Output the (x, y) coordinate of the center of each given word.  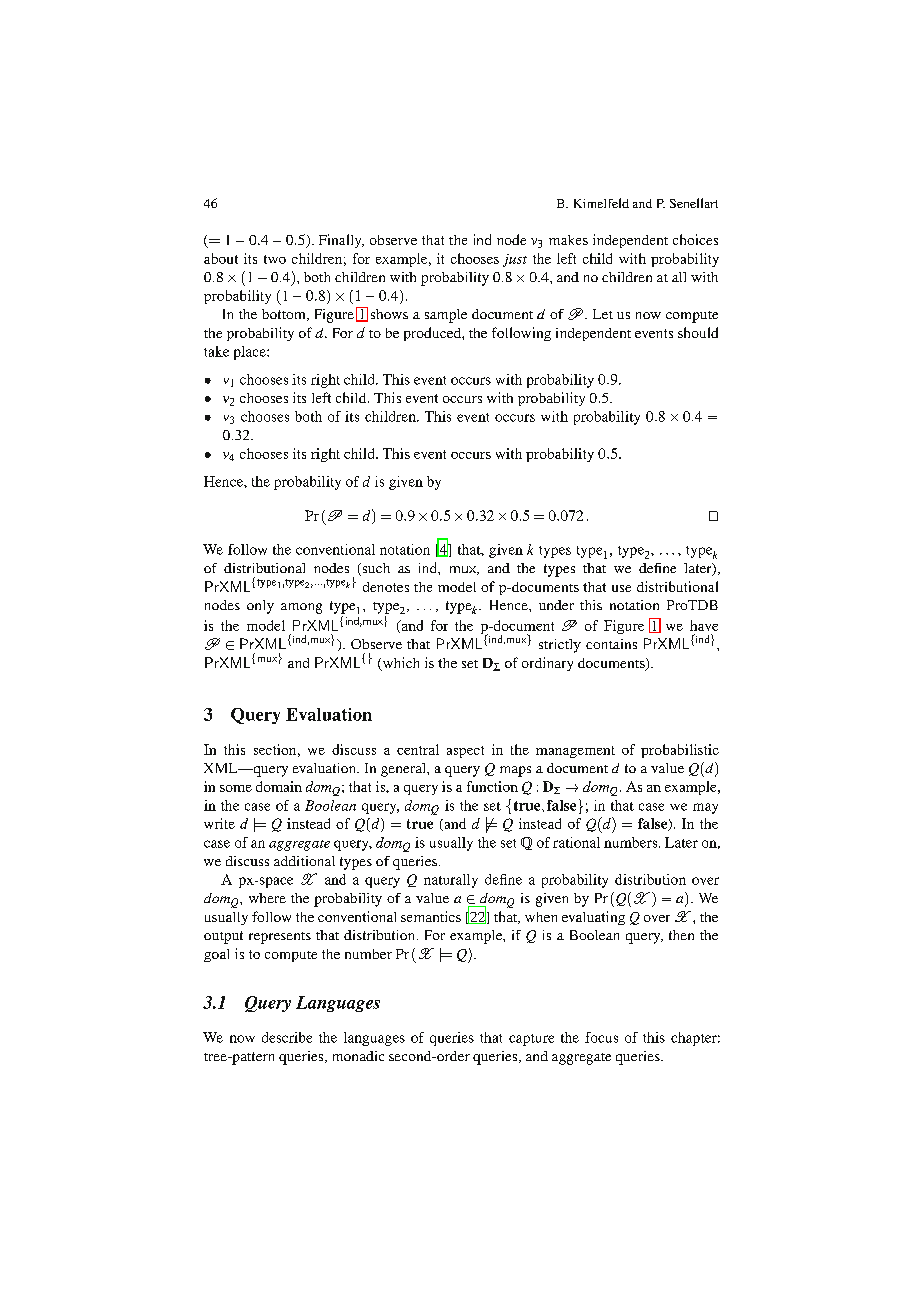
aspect (465, 752)
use (621, 588)
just (515, 260)
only (260, 607)
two (275, 259)
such (375, 569)
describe (287, 1037)
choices (695, 239)
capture (531, 1040)
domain (279, 786)
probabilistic (680, 751)
